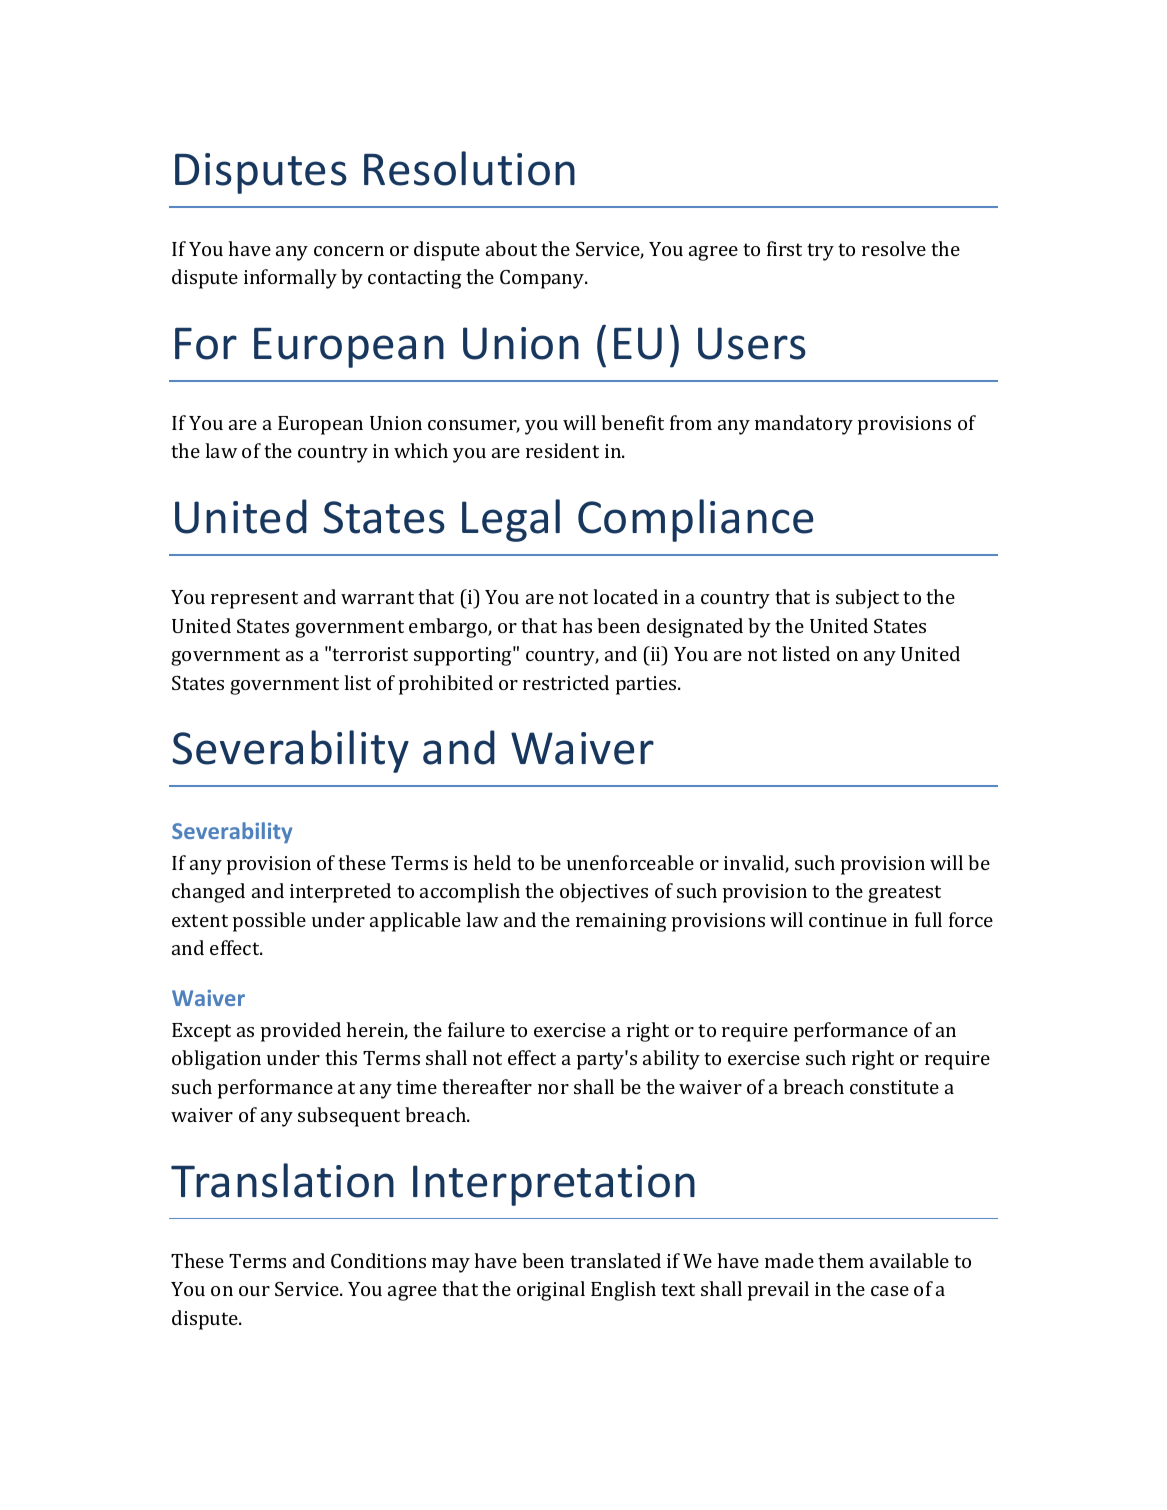 This document has height=1510, width=1167. Describe the element at coordinates (867, 599) in the document. I see `subject` at that location.
